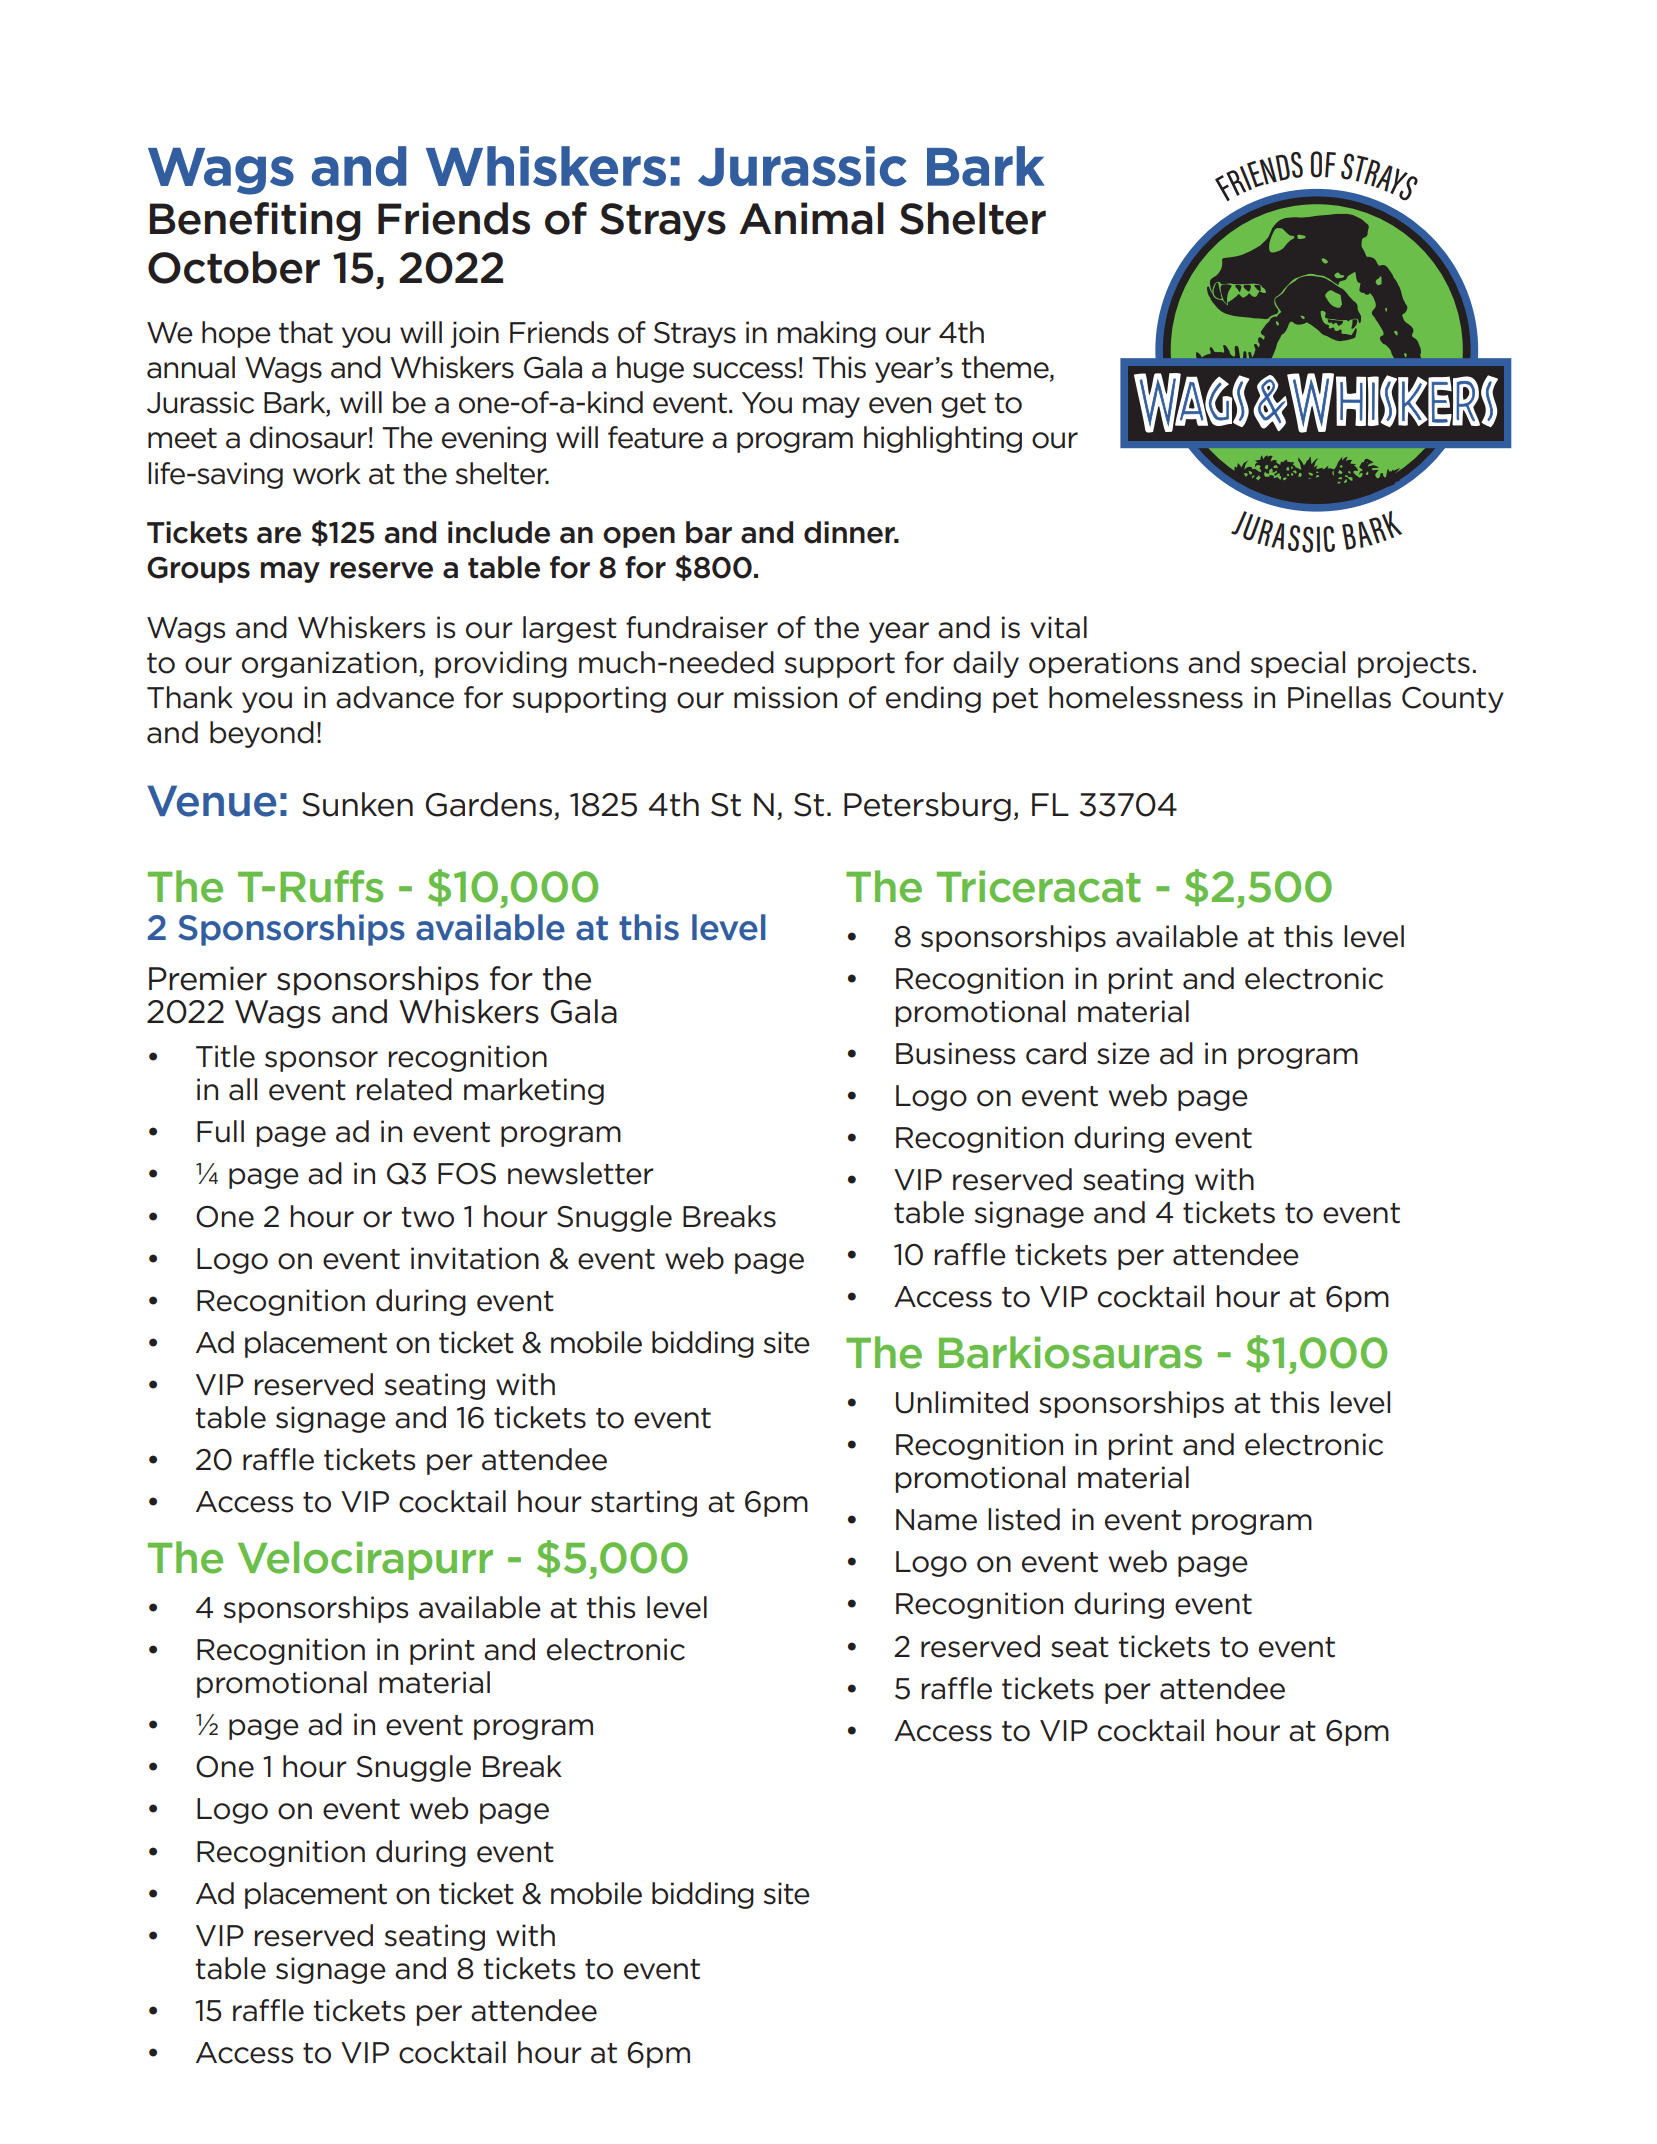 This page has width=1657, height=2144. Describe the element at coordinates (234, 267) in the page. I see `October` at that location.
